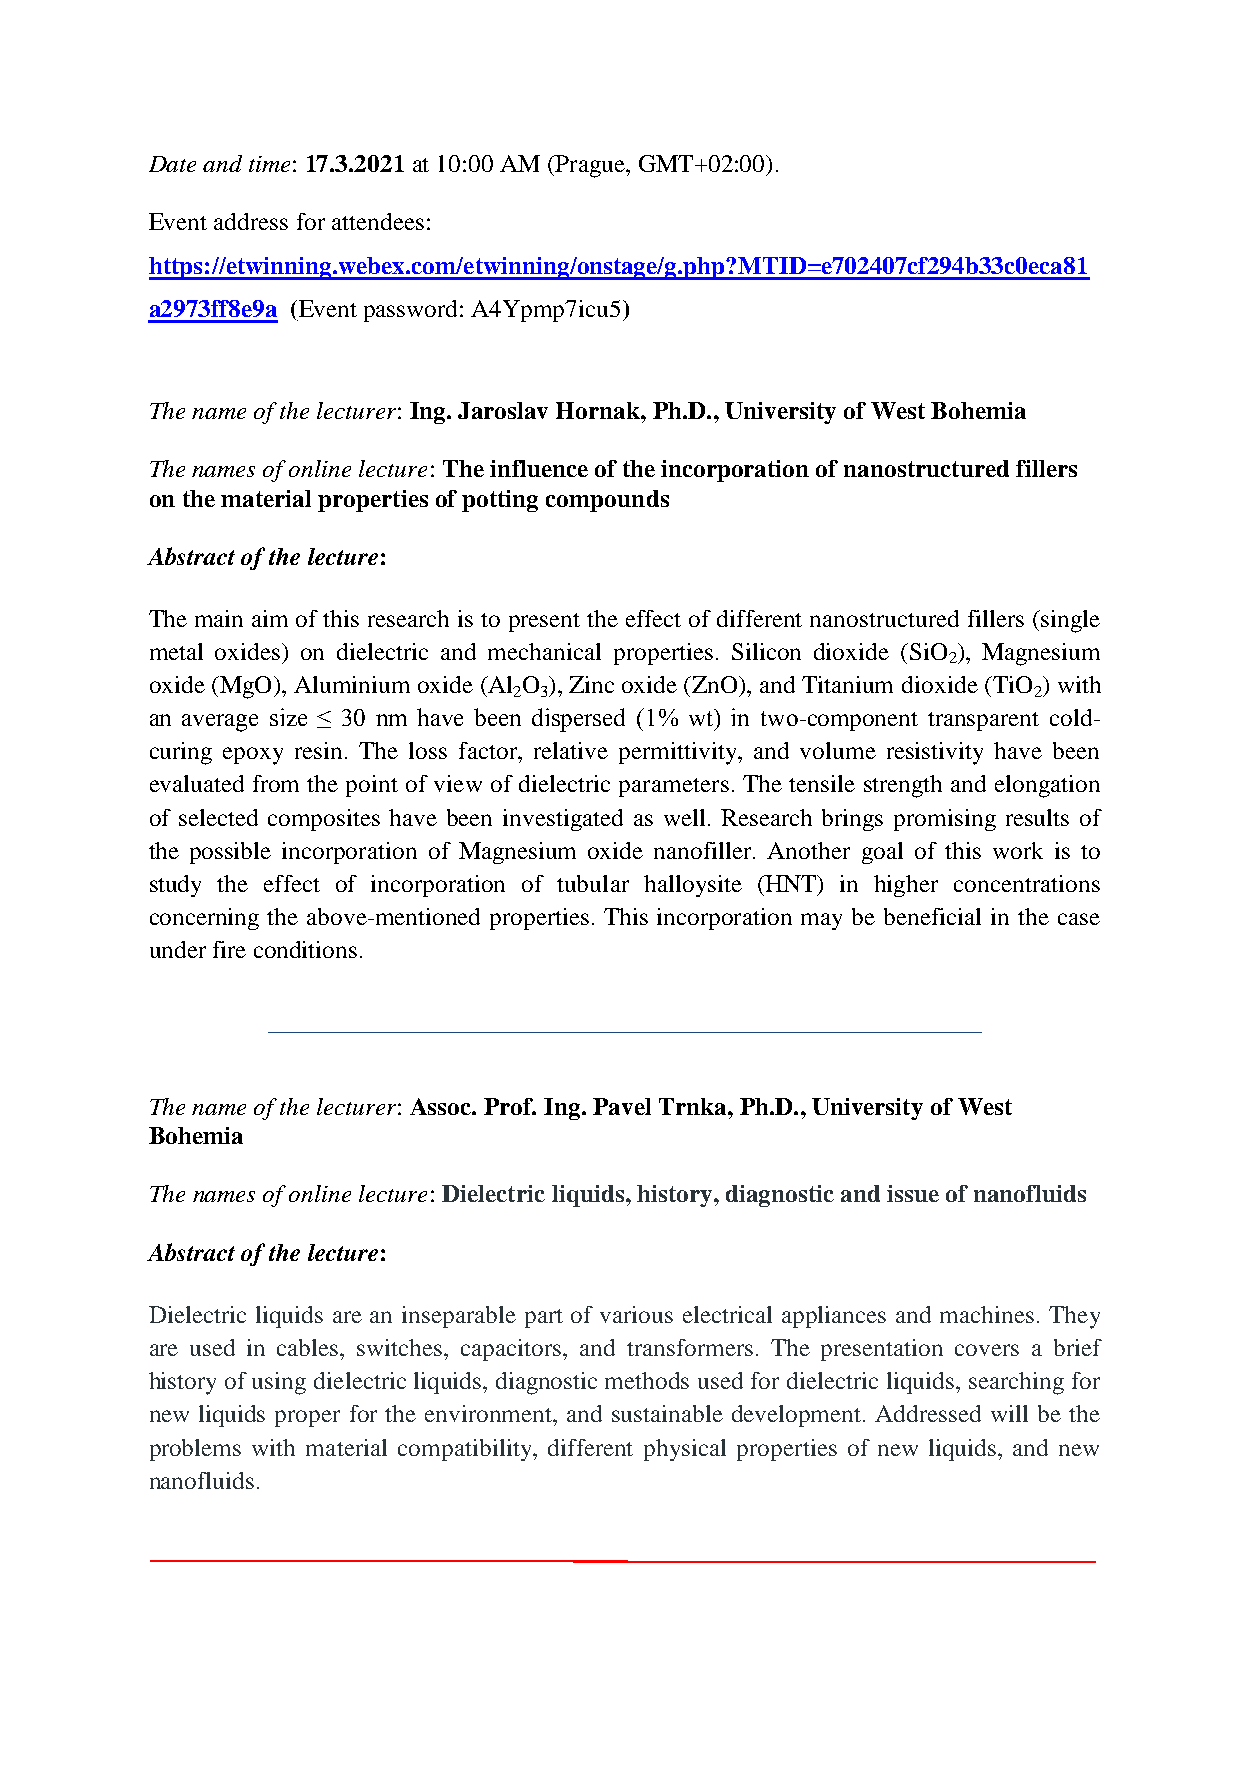  What do you see at coordinates (667, 1413) in the image?
I see `sustainable` at bounding box center [667, 1413].
